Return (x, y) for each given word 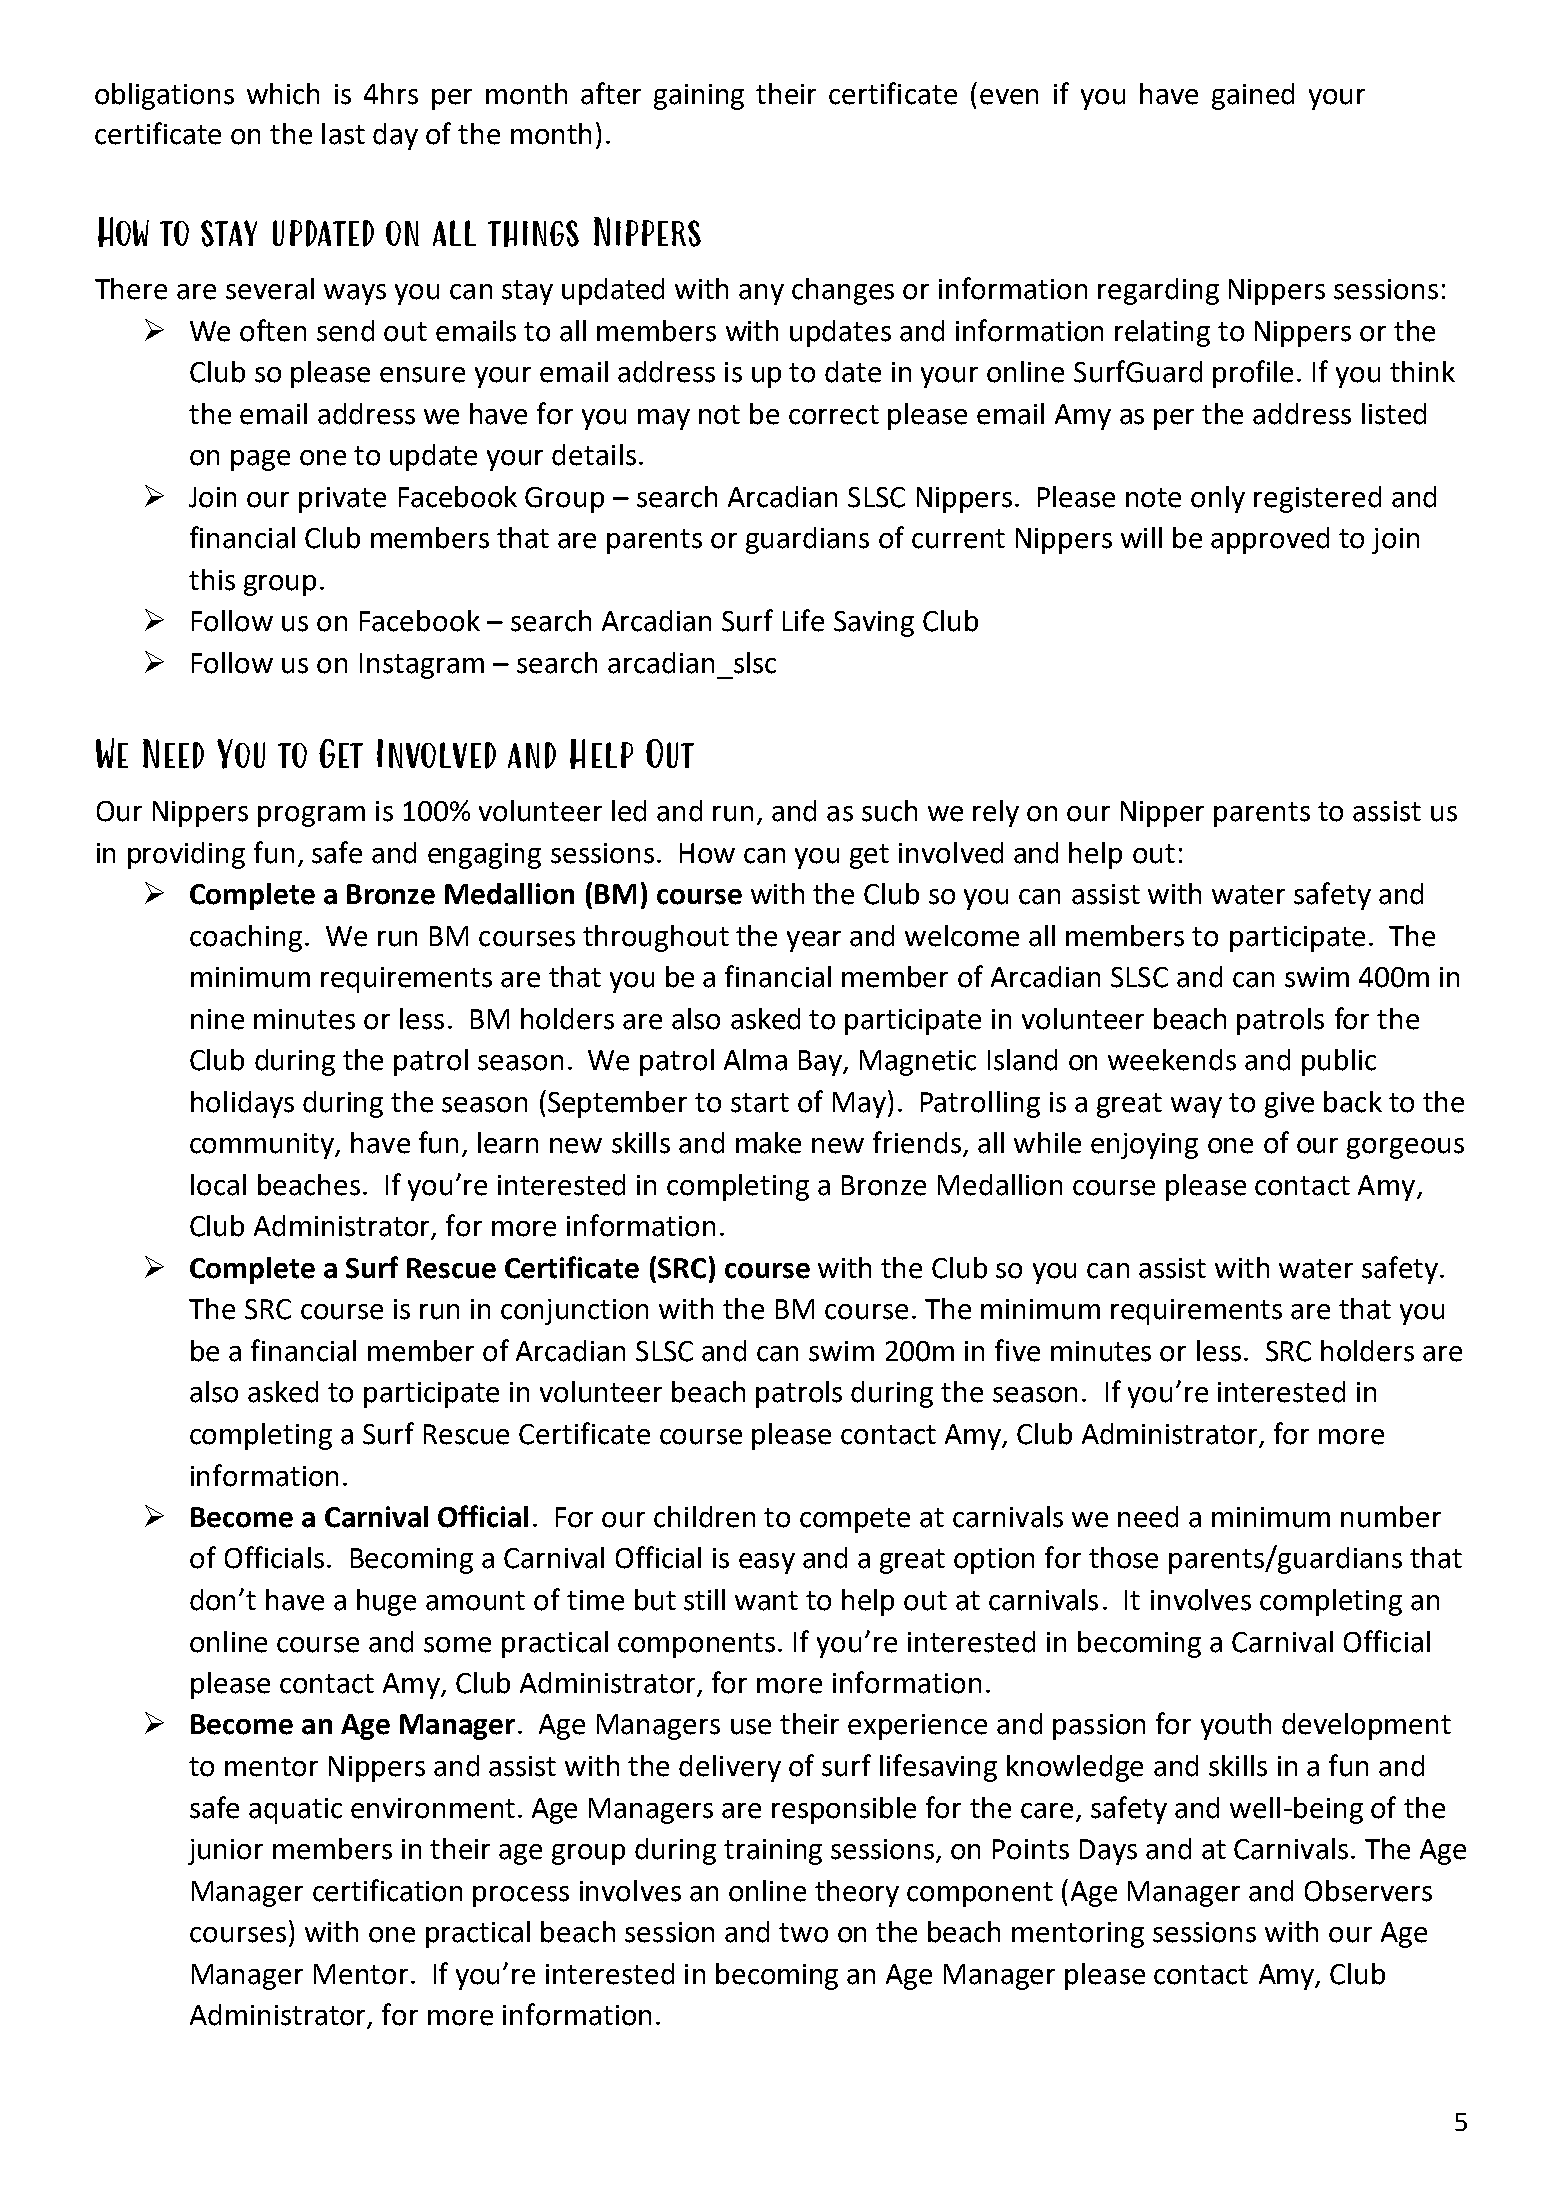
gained (1253, 96)
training (773, 1852)
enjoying (1144, 1146)
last (343, 134)
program (311, 816)
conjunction (574, 1312)
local (218, 1185)
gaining (699, 97)
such (889, 811)
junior (225, 1852)
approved (1270, 540)
